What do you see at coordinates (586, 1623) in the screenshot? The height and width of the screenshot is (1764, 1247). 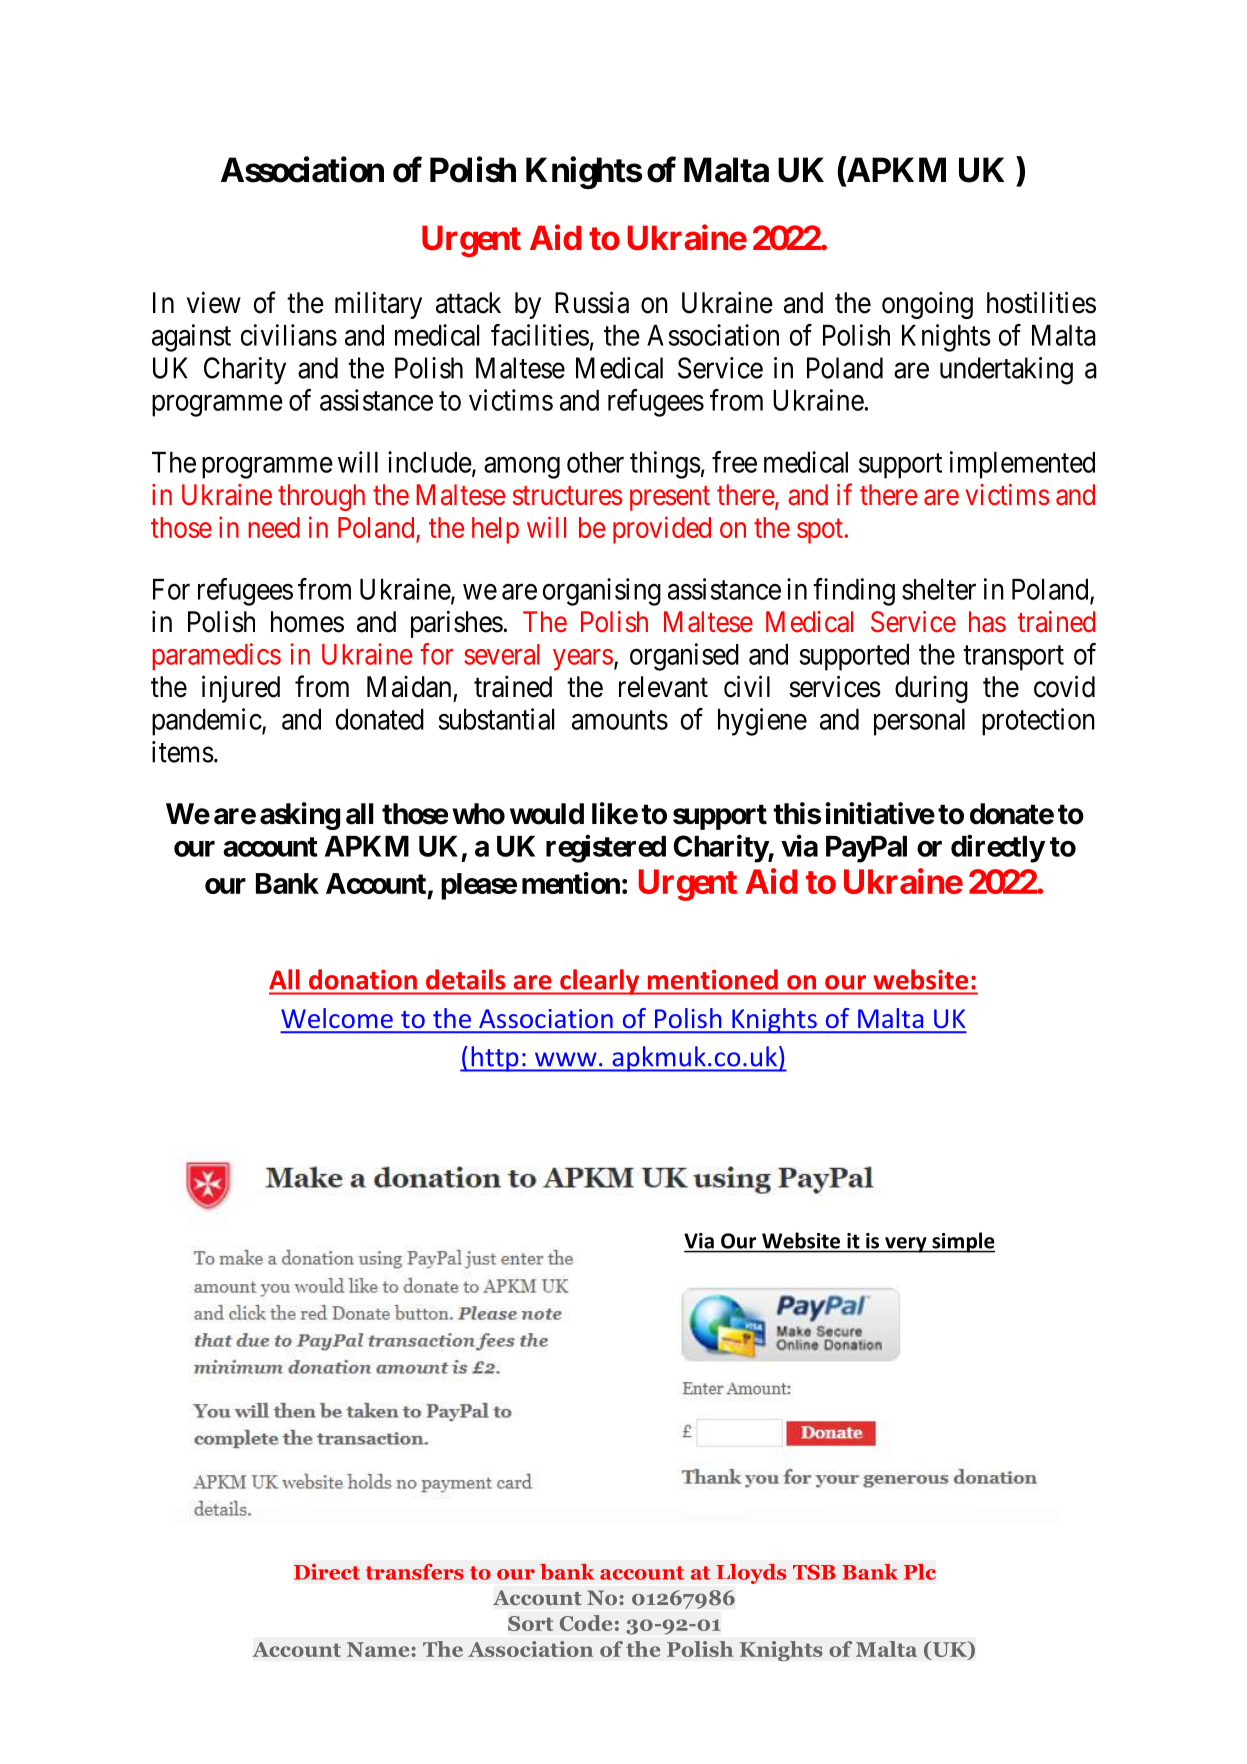 I see `Code` at bounding box center [586, 1623].
